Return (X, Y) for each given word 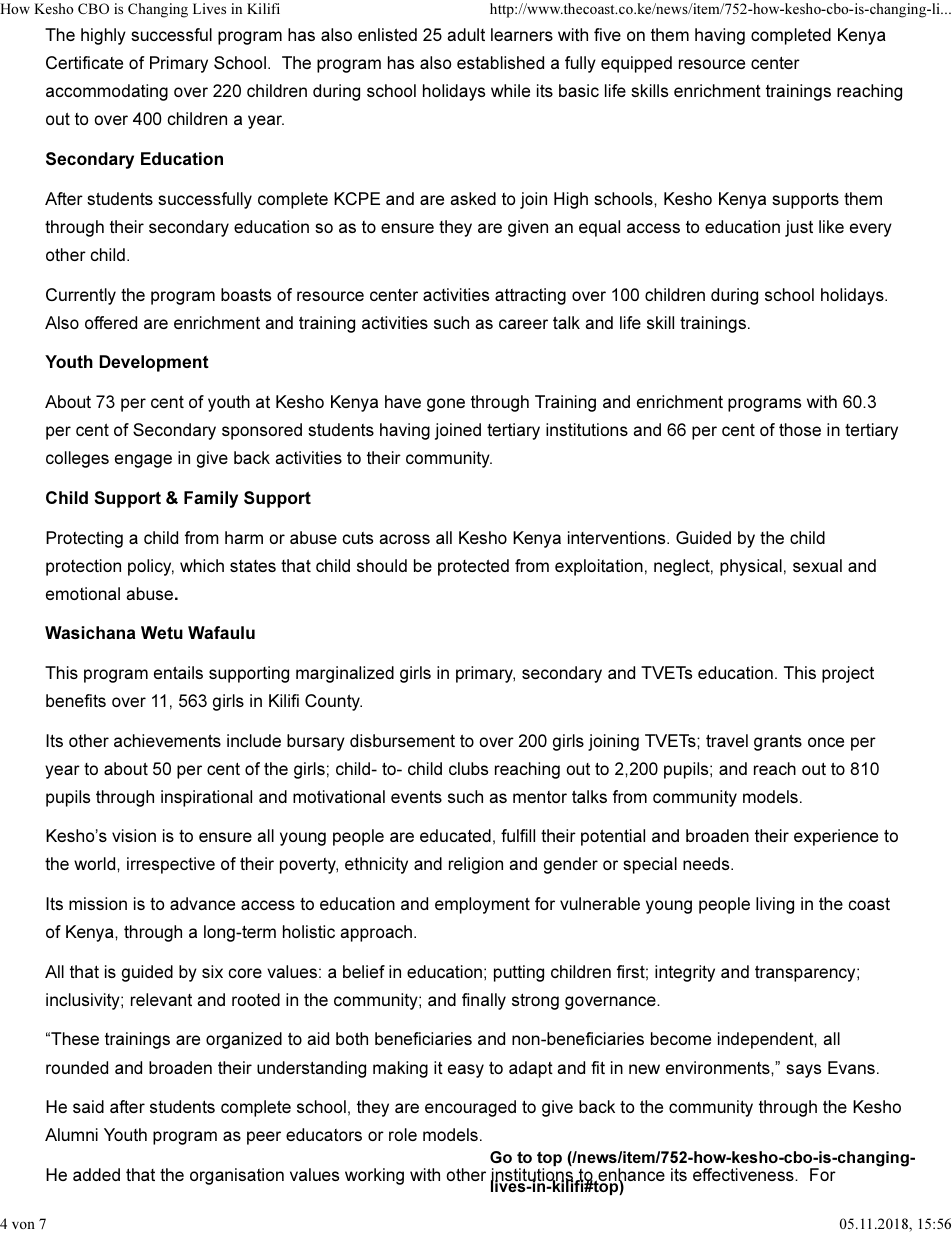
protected (473, 567)
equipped (636, 64)
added (96, 1174)
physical (751, 567)
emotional (83, 593)
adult (466, 34)
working (374, 1176)
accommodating (107, 92)
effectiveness (744, 1174)
